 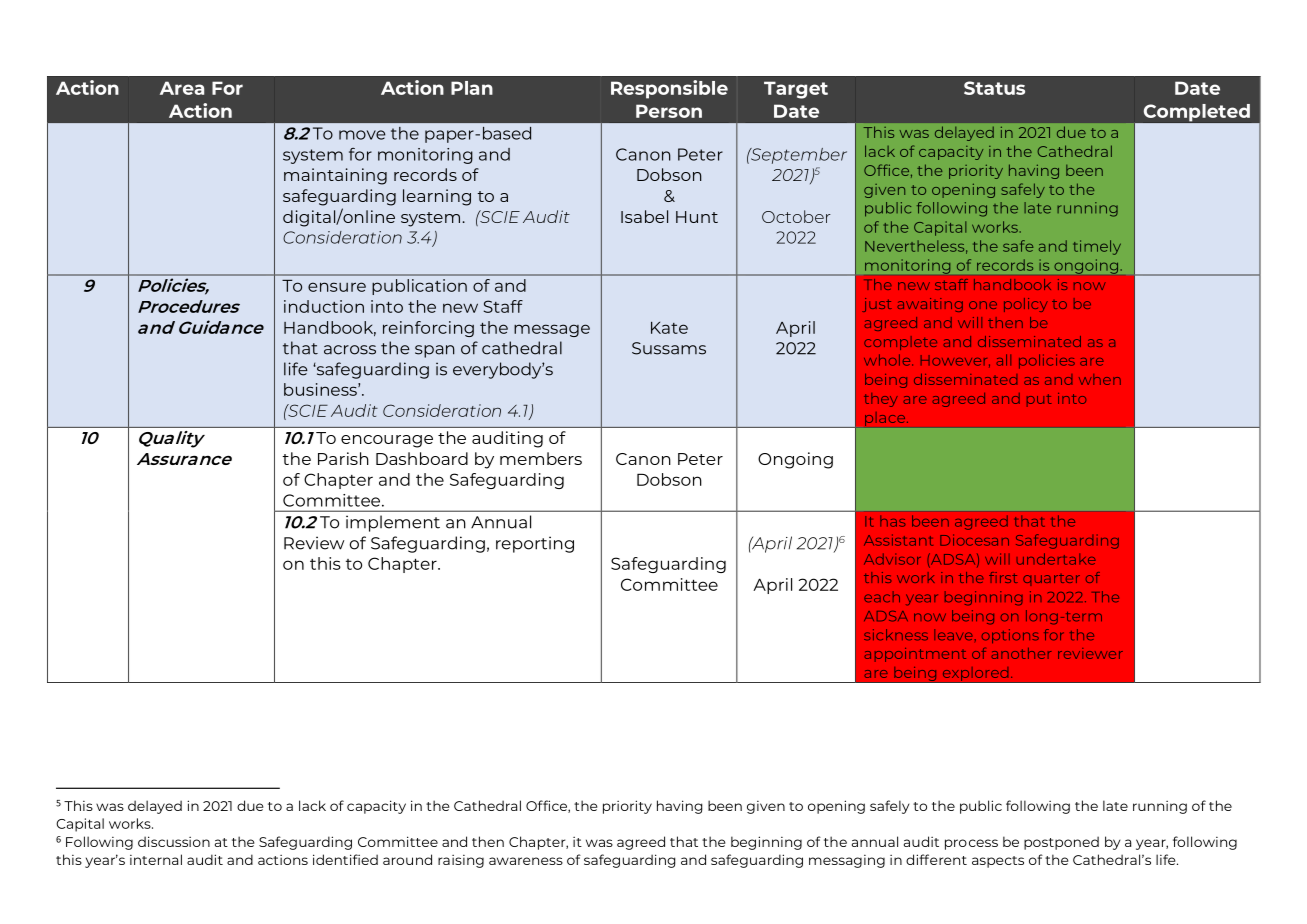 What do you see at coordinates (669, 111) in the image?
I see `Person` at bounding box center [669, 111].
